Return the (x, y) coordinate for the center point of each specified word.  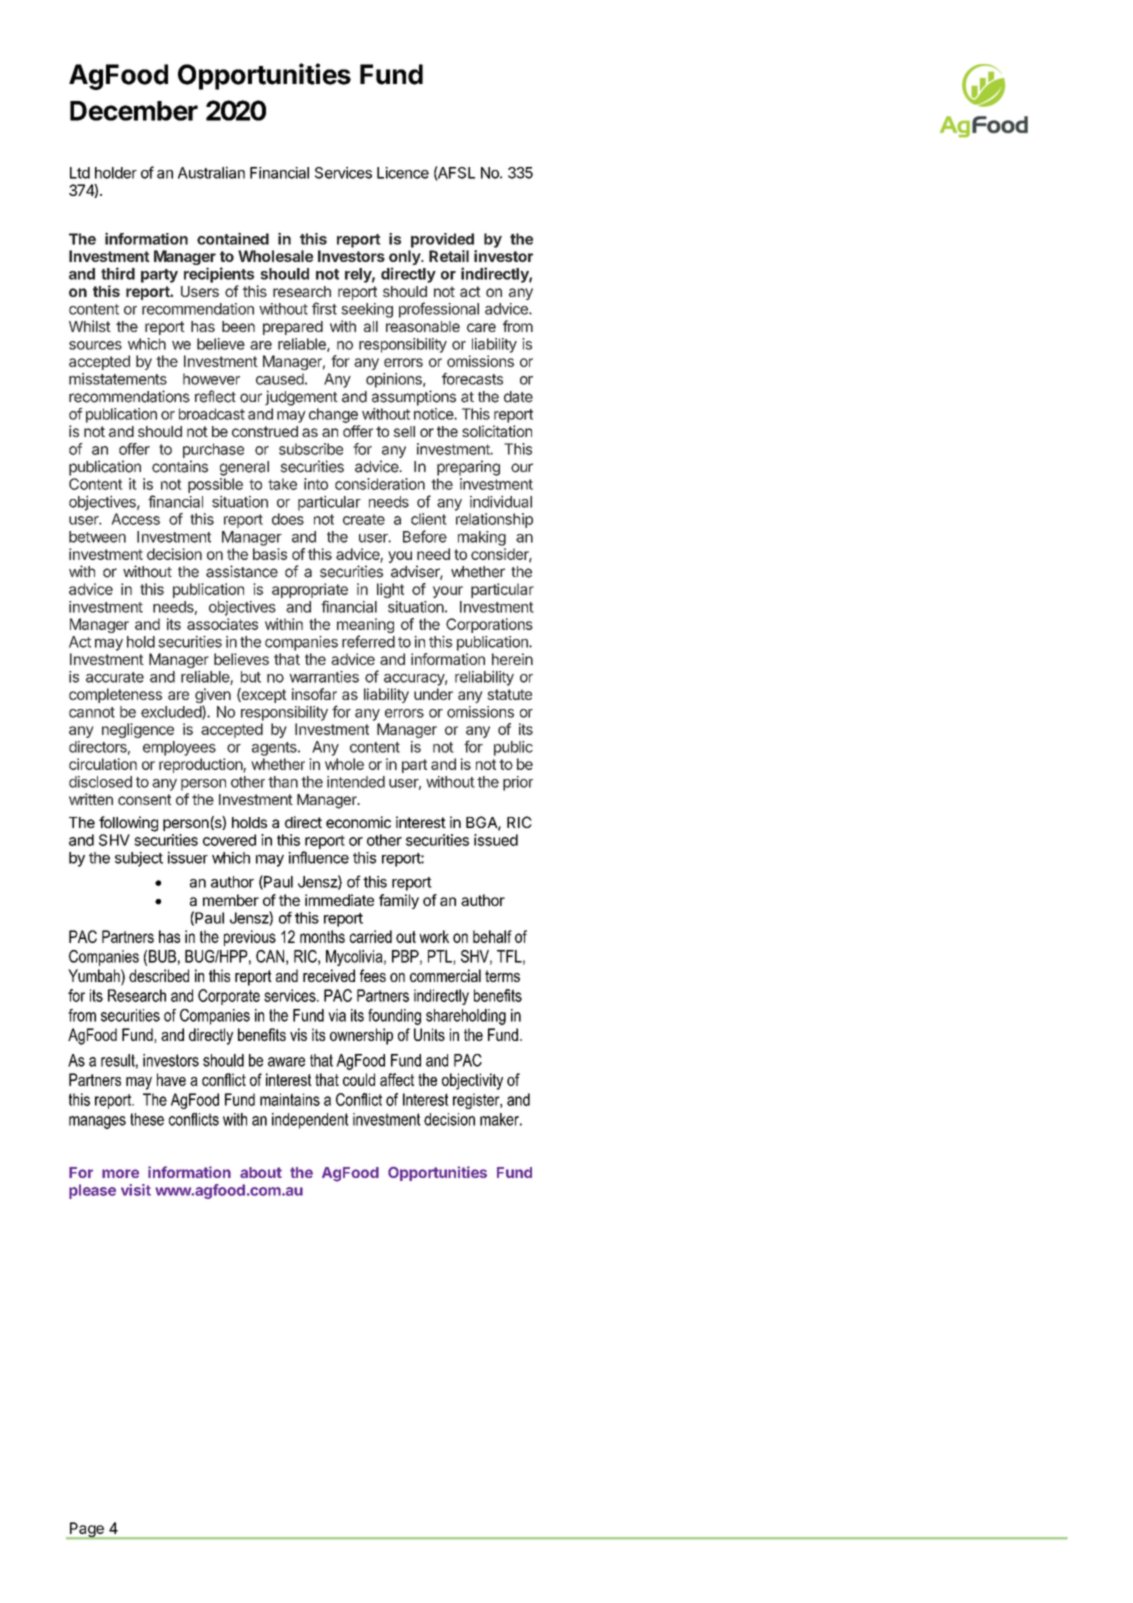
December (134, 111)
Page (86, 1530)
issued (496, 840)
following (128, 824)
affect (397, 1079)
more (120, 1173)
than (283, 782)
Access (135, 519)
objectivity (472, 1081)
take (282, 484)
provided (442, 240)
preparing (468, 468)
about (261, 1172)
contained (233, 238)
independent (310, 1121)
